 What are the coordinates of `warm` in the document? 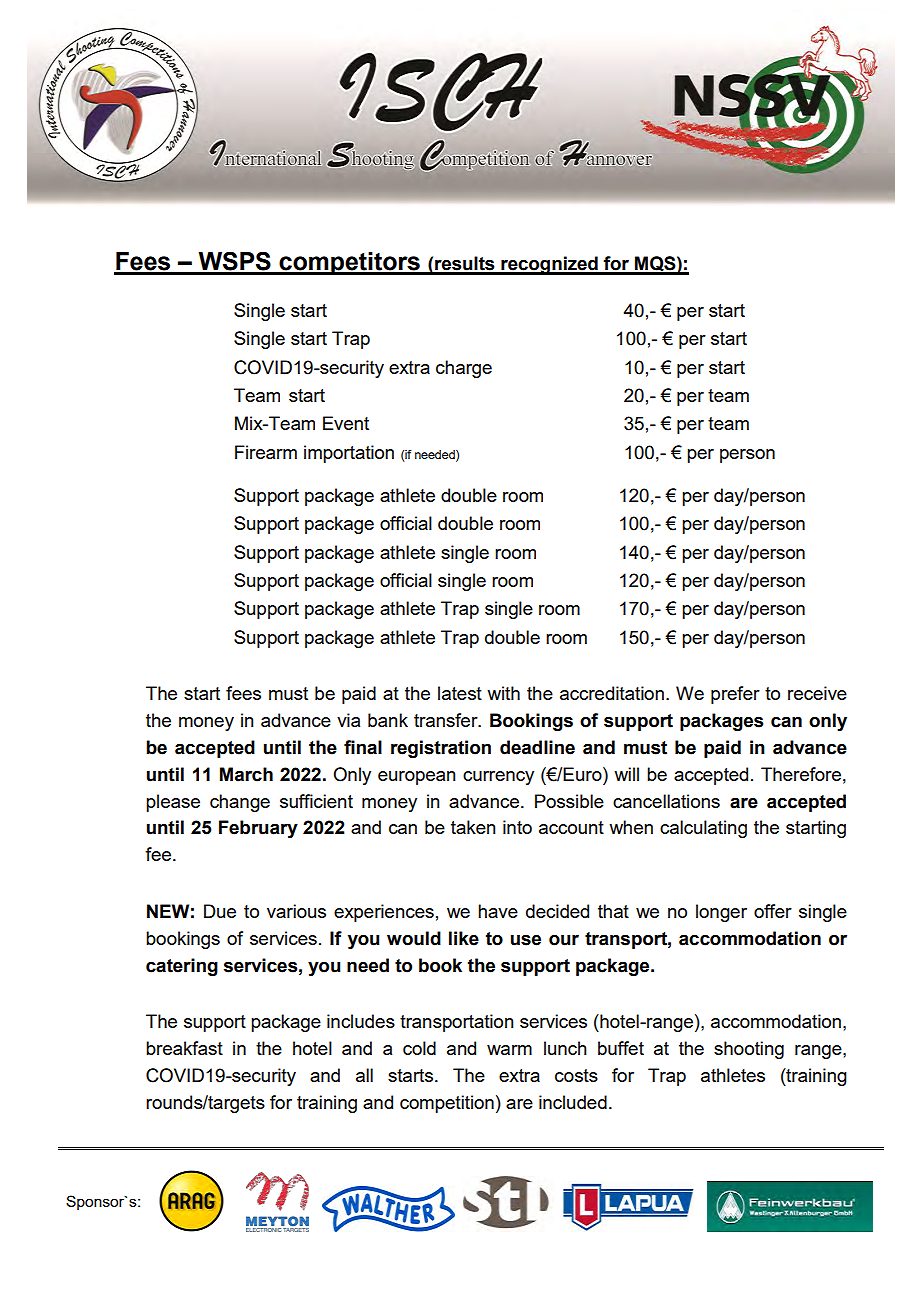 It's located at (509, 1050).
